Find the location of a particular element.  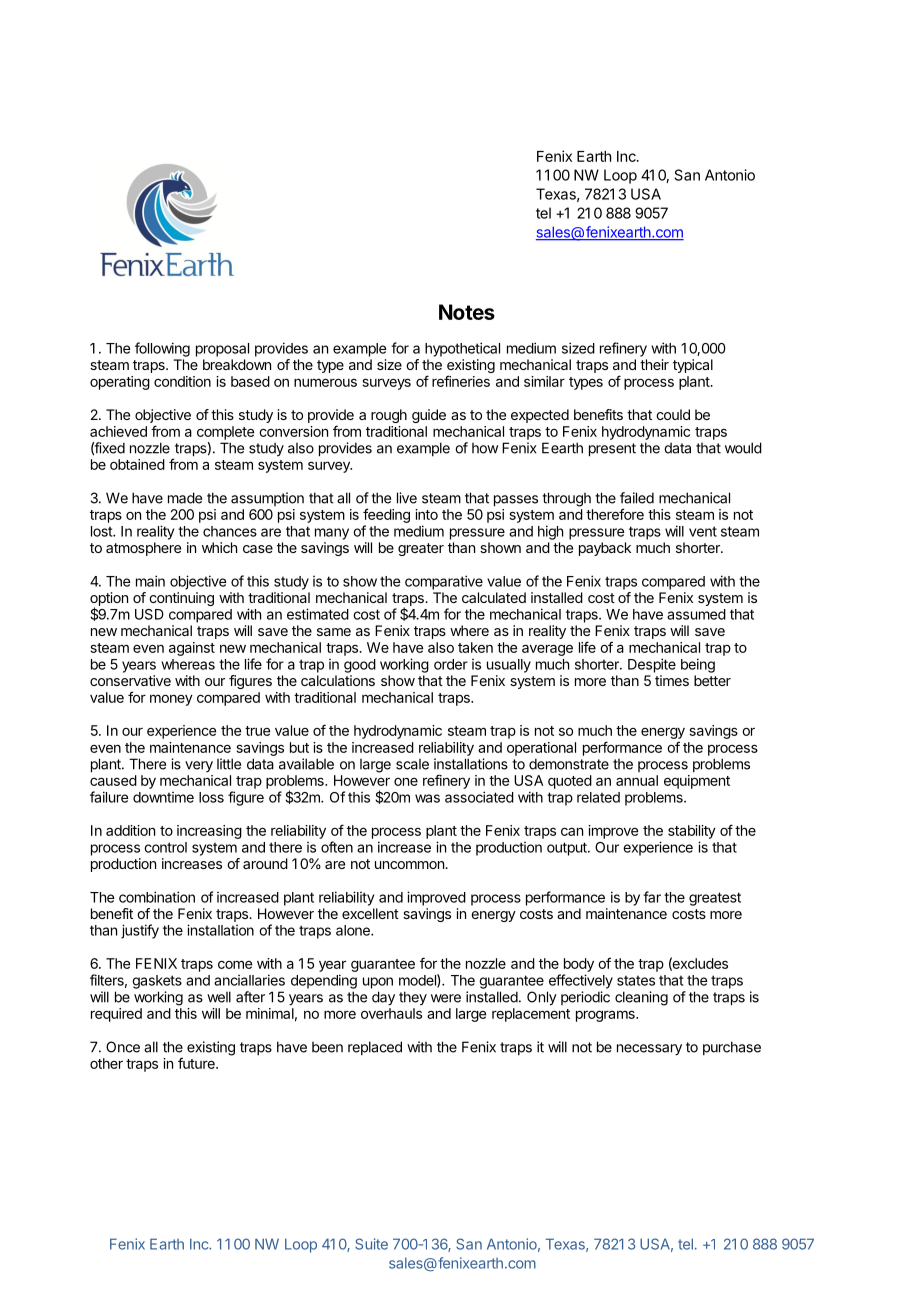

into is located at coordinates (426, 514).
